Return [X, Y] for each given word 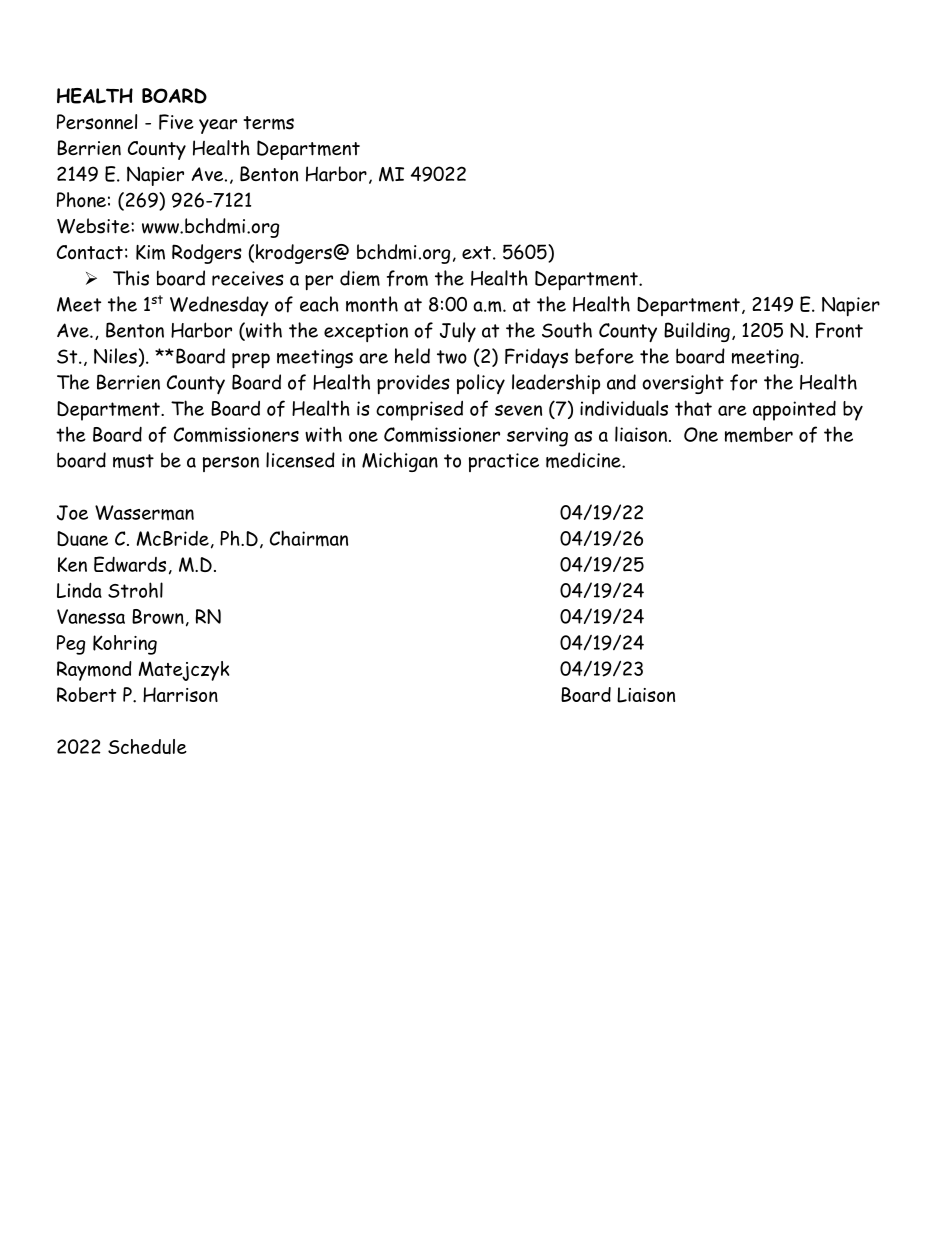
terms [268, 123]
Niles [115, 356]
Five [176, 122]
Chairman [309, 538]
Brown [158, 616]
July [458, 332]
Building [697, 332]
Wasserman [144, 512]
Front [839, 330]
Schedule [147, 746]
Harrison [180, 694]
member [759, 435]
